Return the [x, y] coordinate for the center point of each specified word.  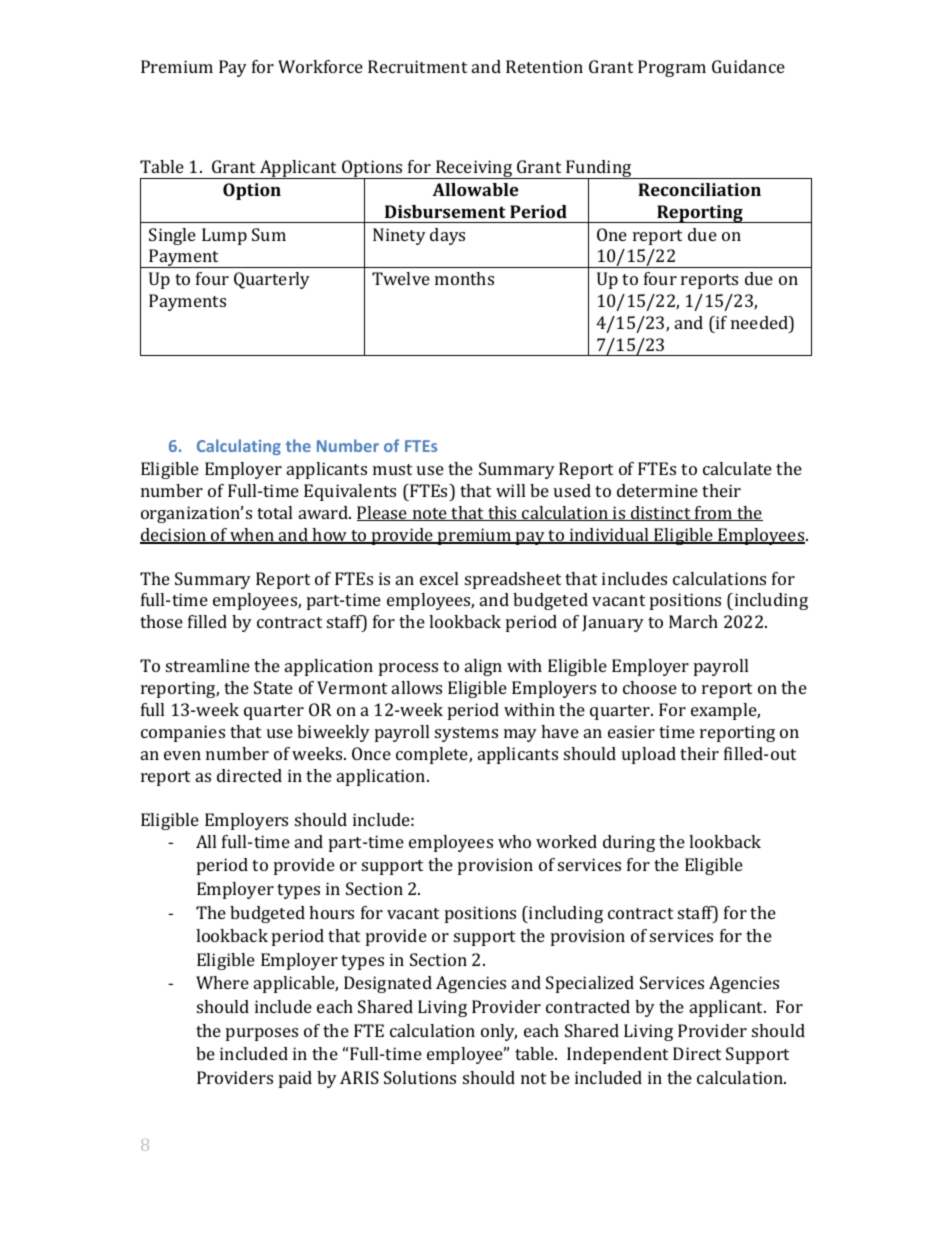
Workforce [320, 66]
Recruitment [417, 66]
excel [439, 578]
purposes [262, 1034]
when [252, 536]
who [514, 841]
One [612, 234]
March [693, 621]
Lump [224, 236]
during [629, 843]
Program [672, 68]
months [464, 278]
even [182, 755]
